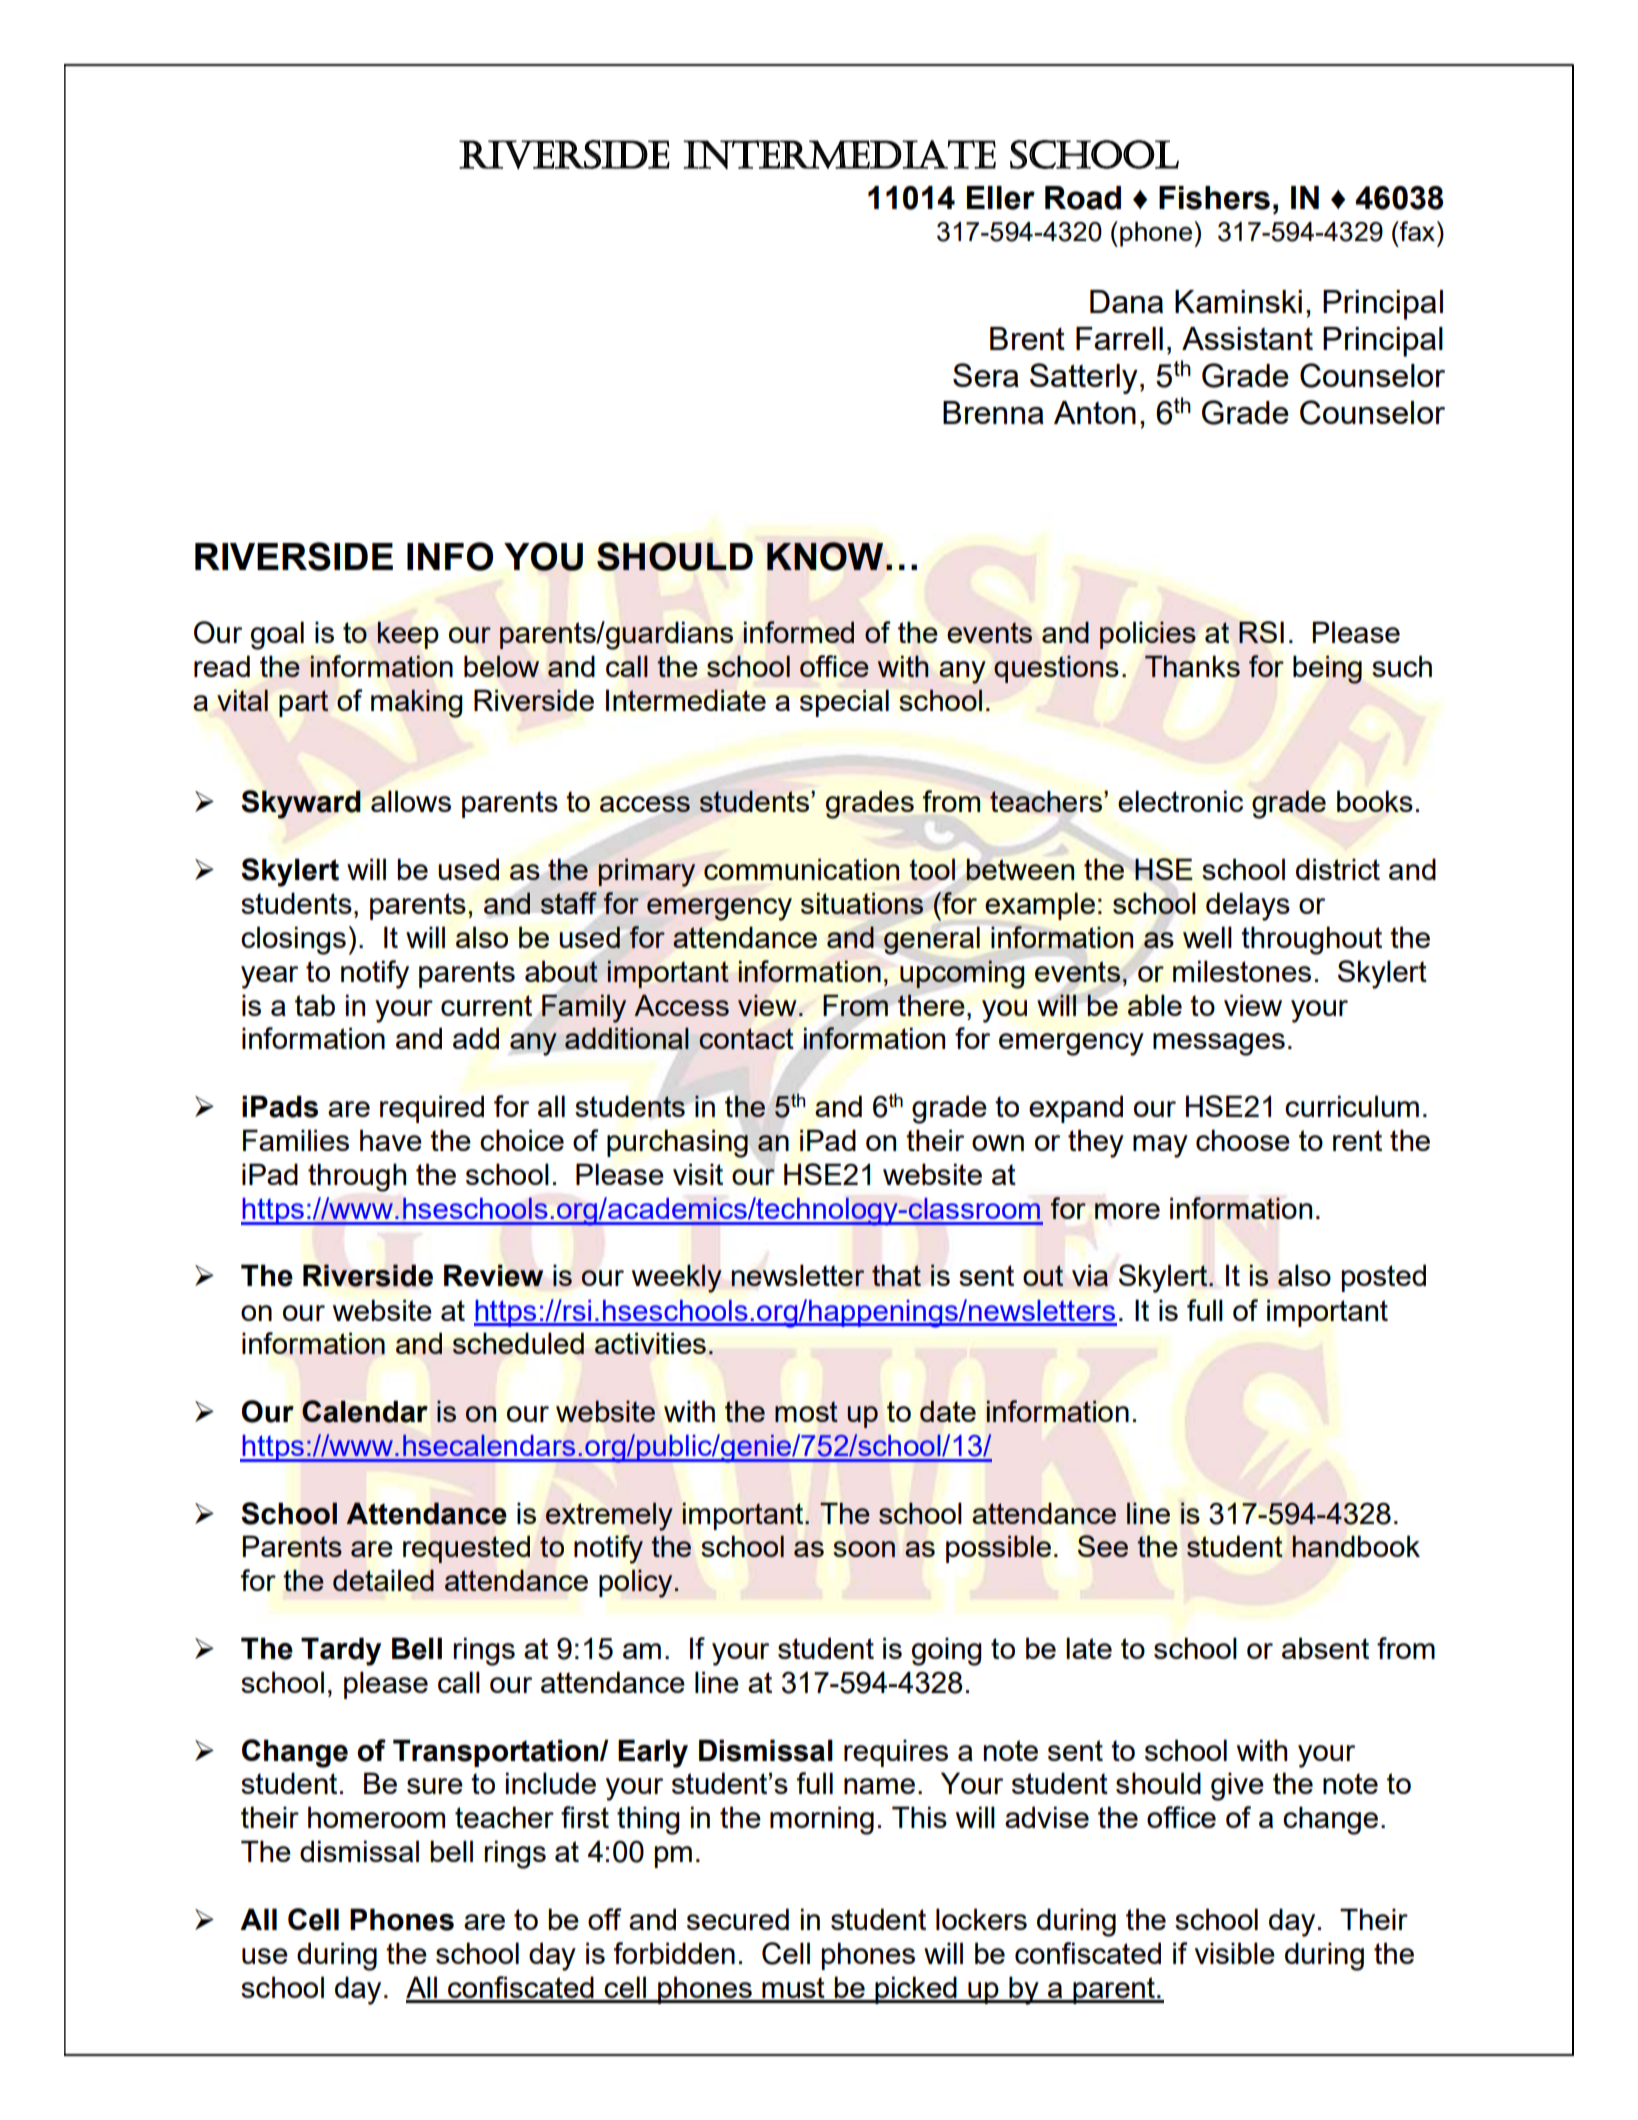 Image resolution: width=1638 pixels, height=2120 pixels. Describe the element at coordinates (738, 1919) in the screenshot. I see `secured` at that location.
